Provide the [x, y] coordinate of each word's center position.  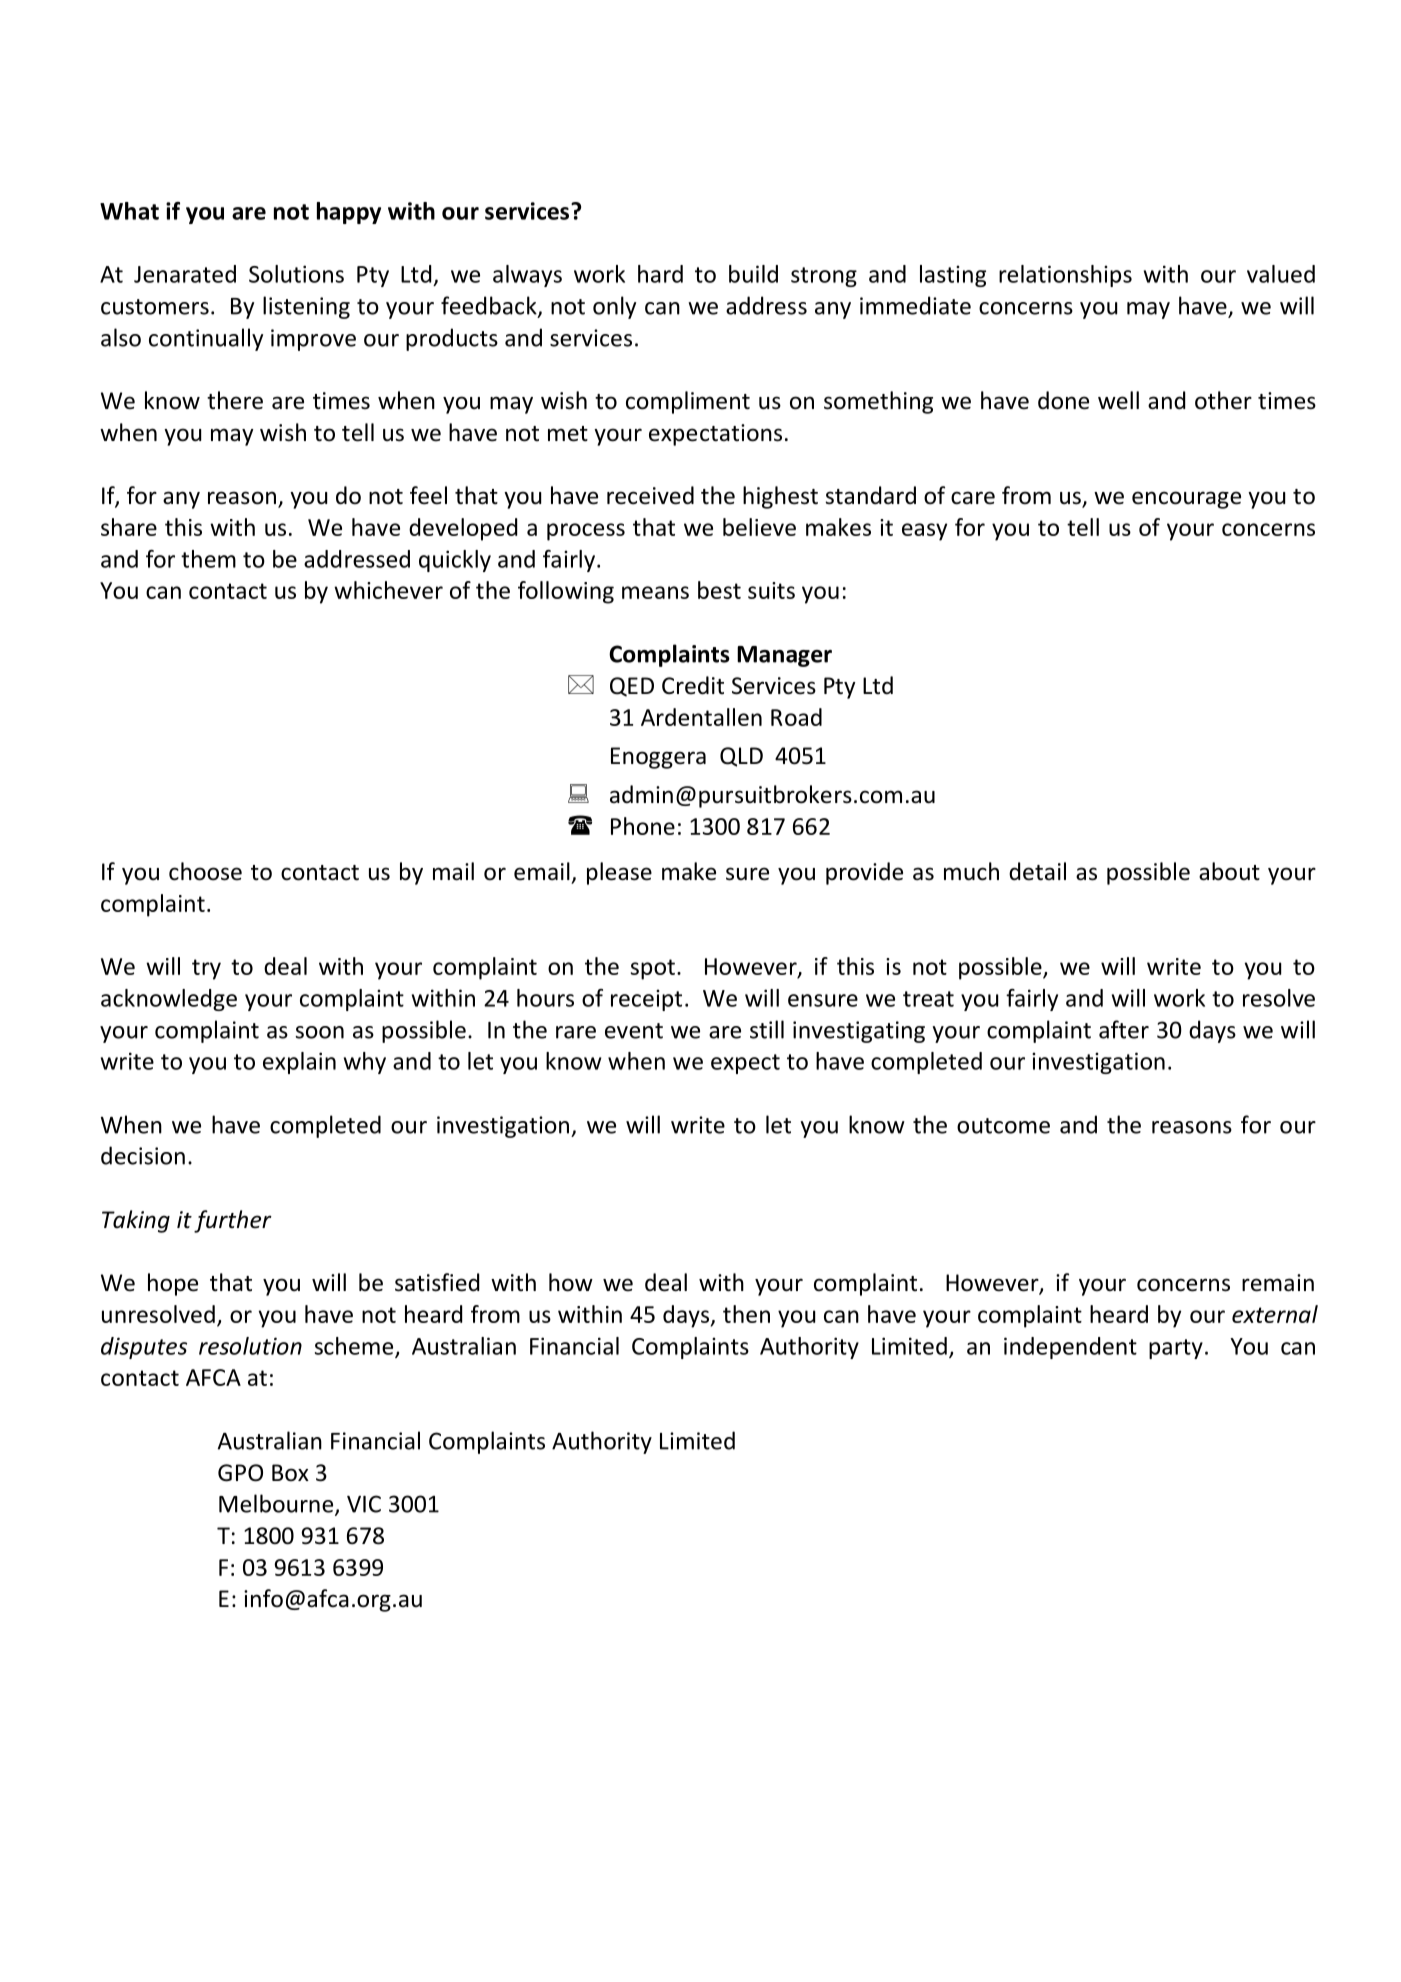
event [634, 1031]
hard [660, 274]
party [1176, 1349]
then [746, 1314]
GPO [240, 1473]
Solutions [296, 274]
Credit [693, 685]
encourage [1186, 500]
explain [299, 1063]
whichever [388, 590]
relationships [1065, 276]
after [1124, 1029]
